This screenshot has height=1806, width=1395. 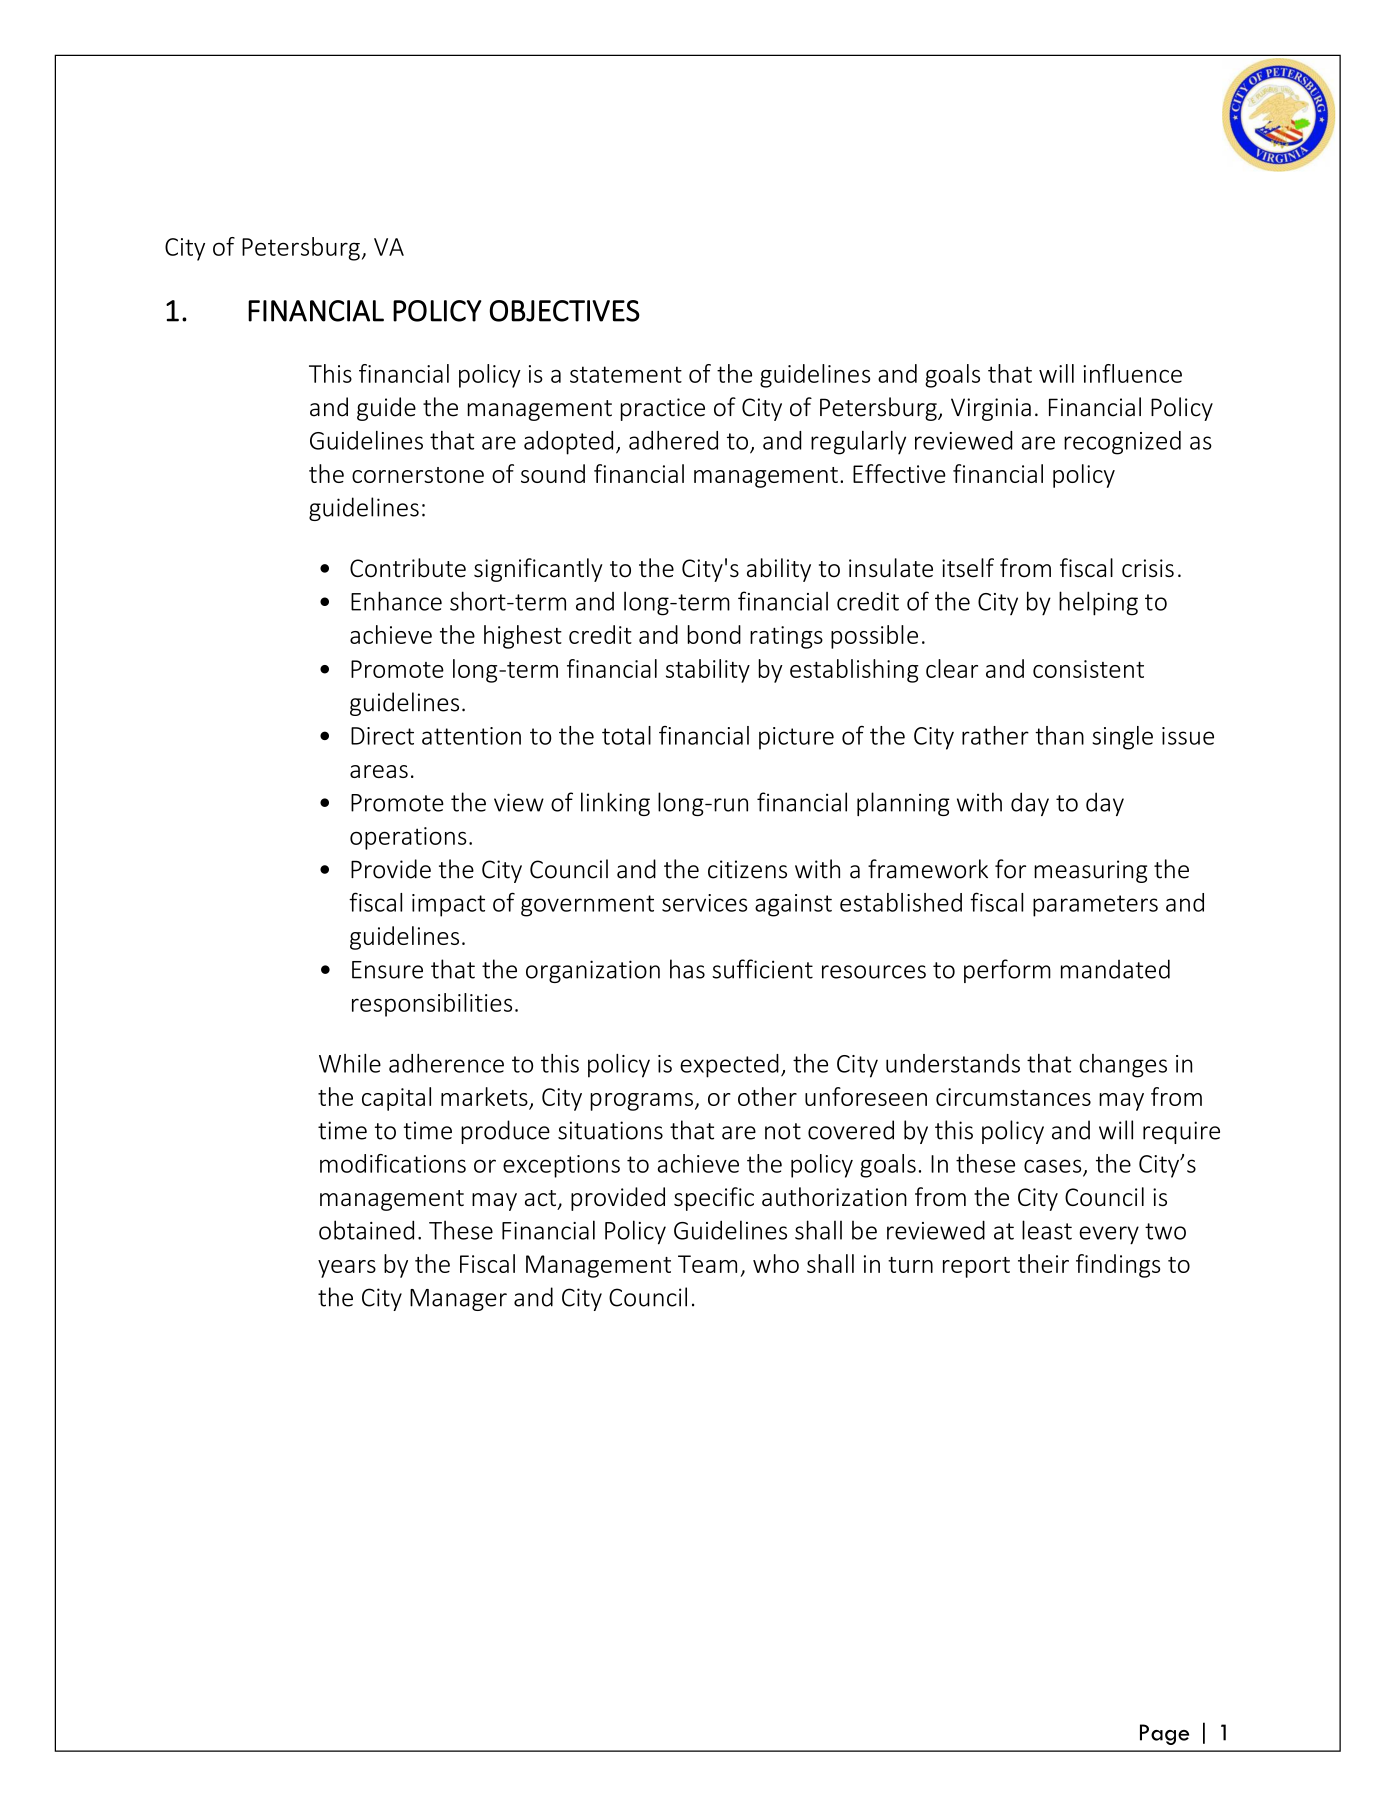 I want to click on Manager, so click(x=458, y=1300).
